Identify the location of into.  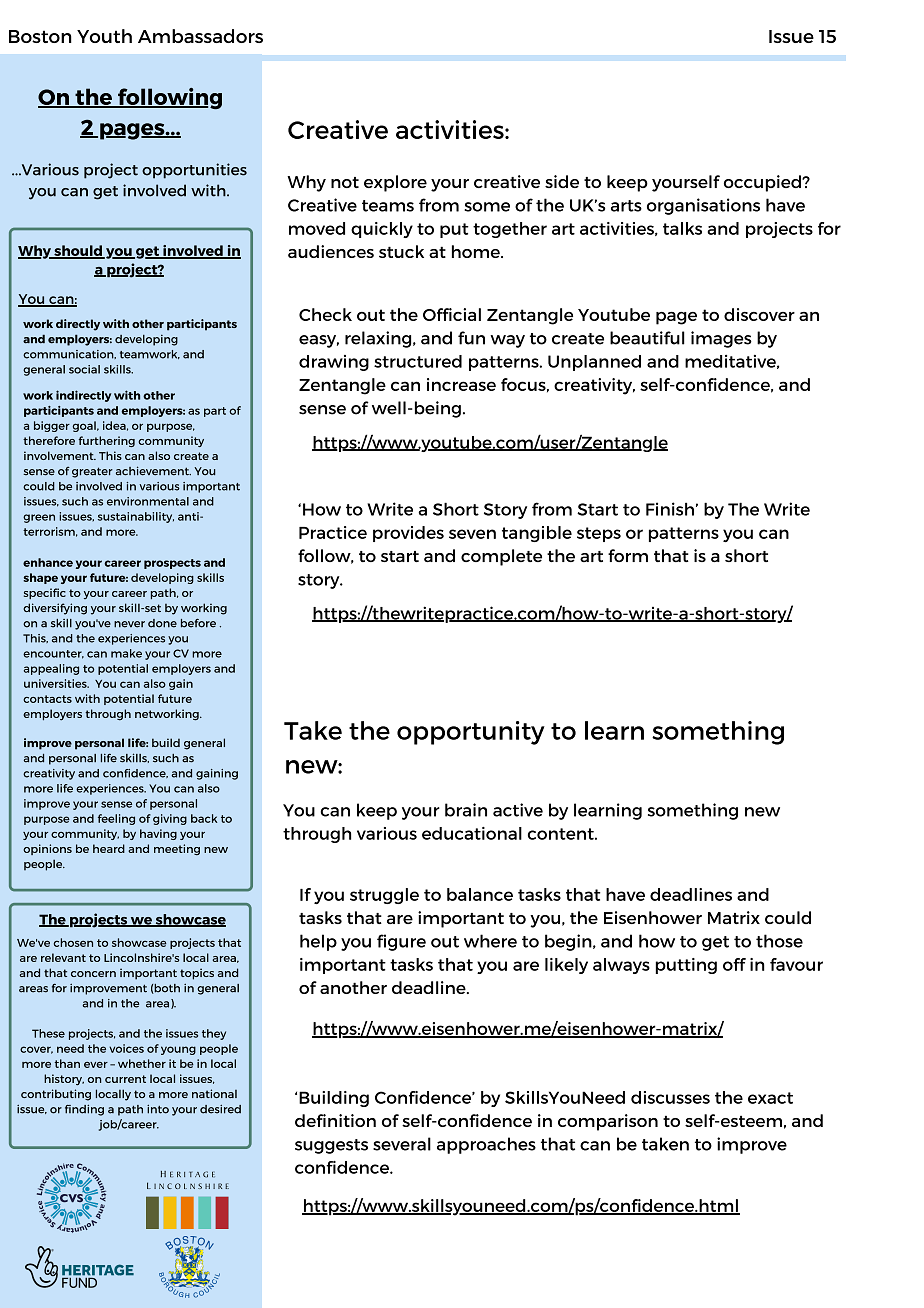
(158, 1109).
